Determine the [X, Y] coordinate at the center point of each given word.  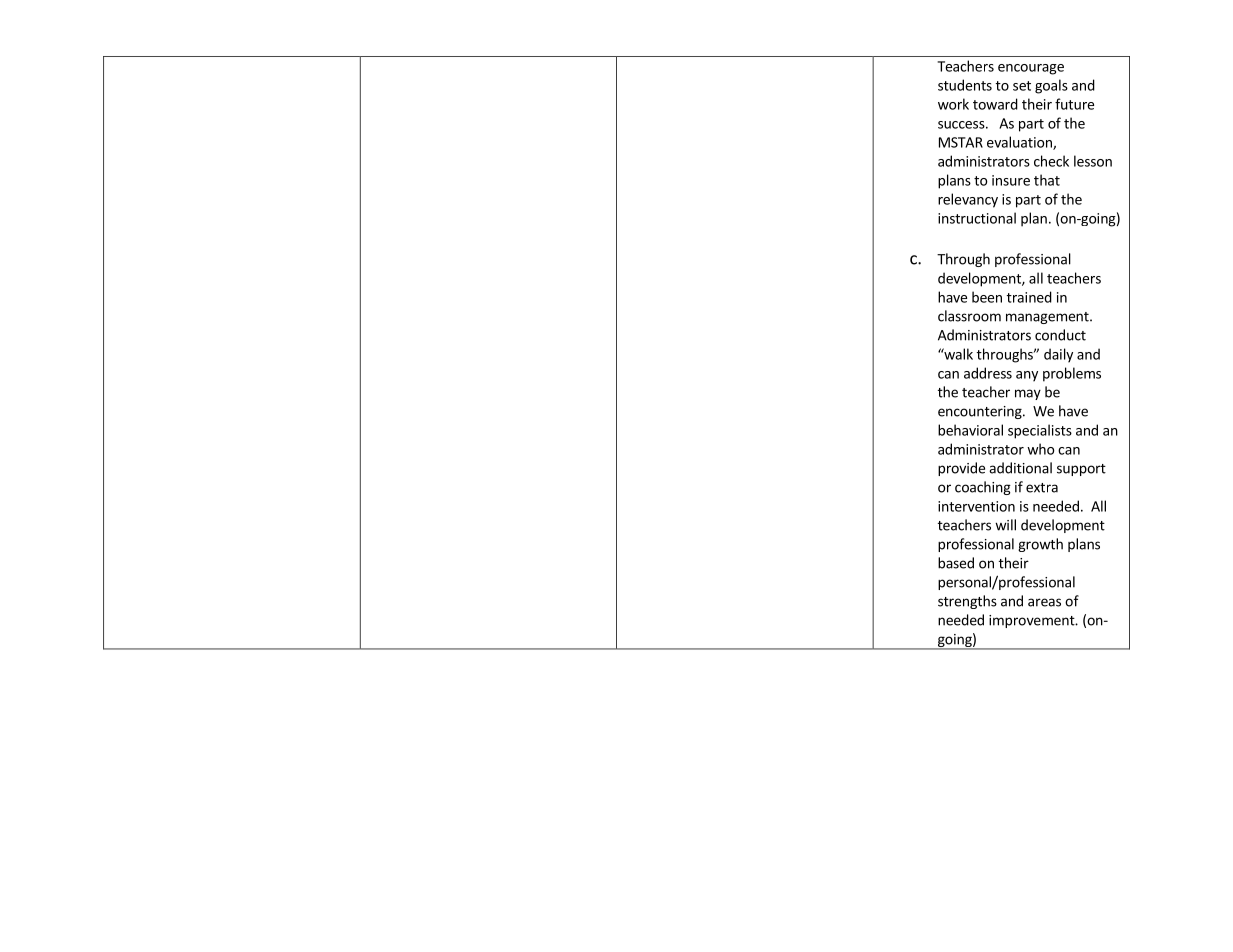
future [1074, 104]
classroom [969, 316]
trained [1029, 297]
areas [1044, 602]
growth [1040, 545]
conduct [1060, 335]
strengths [967, 602]
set [1022, 86]
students [965, 85]
